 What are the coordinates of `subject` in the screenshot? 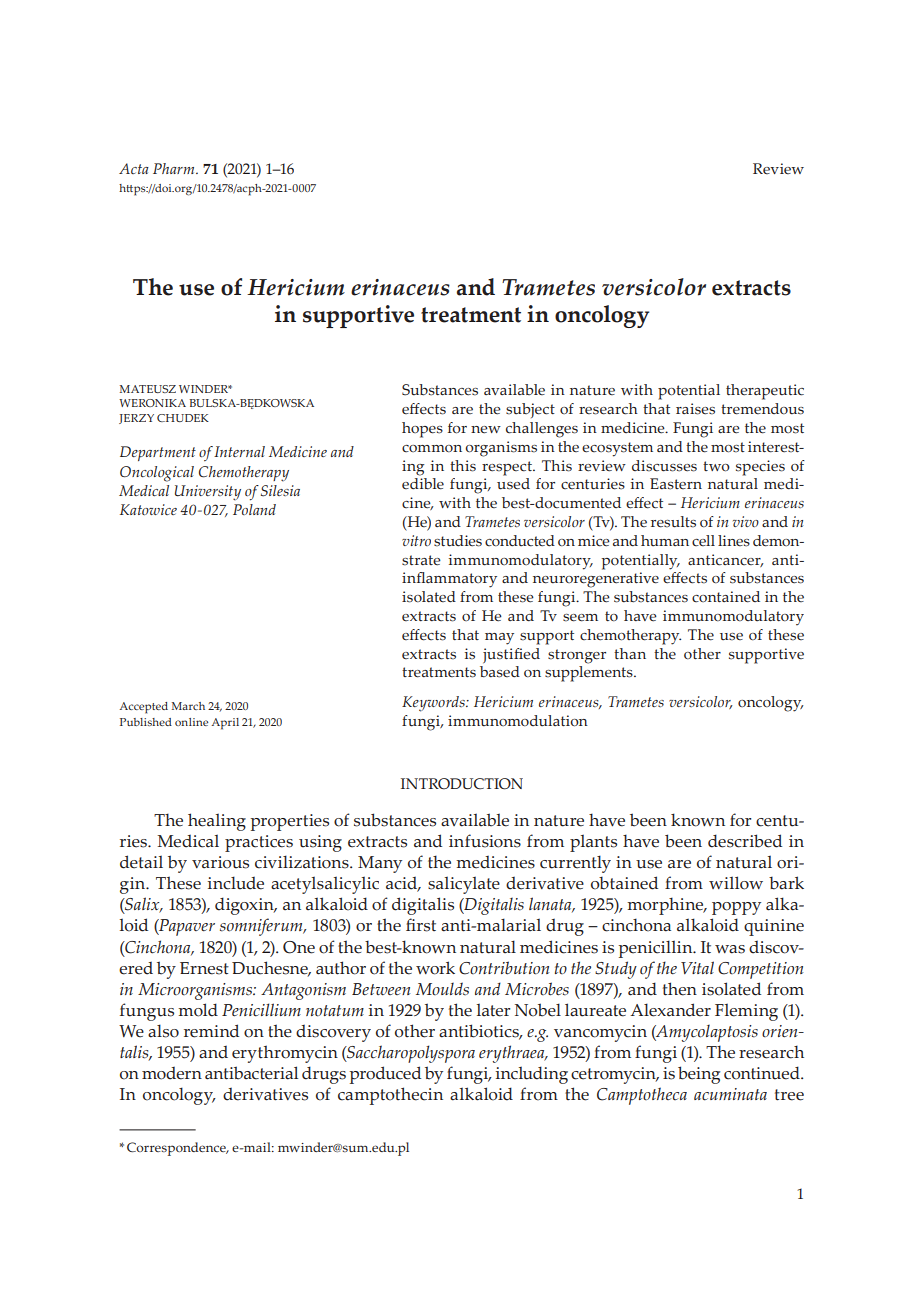 It's located at (530, 410).
